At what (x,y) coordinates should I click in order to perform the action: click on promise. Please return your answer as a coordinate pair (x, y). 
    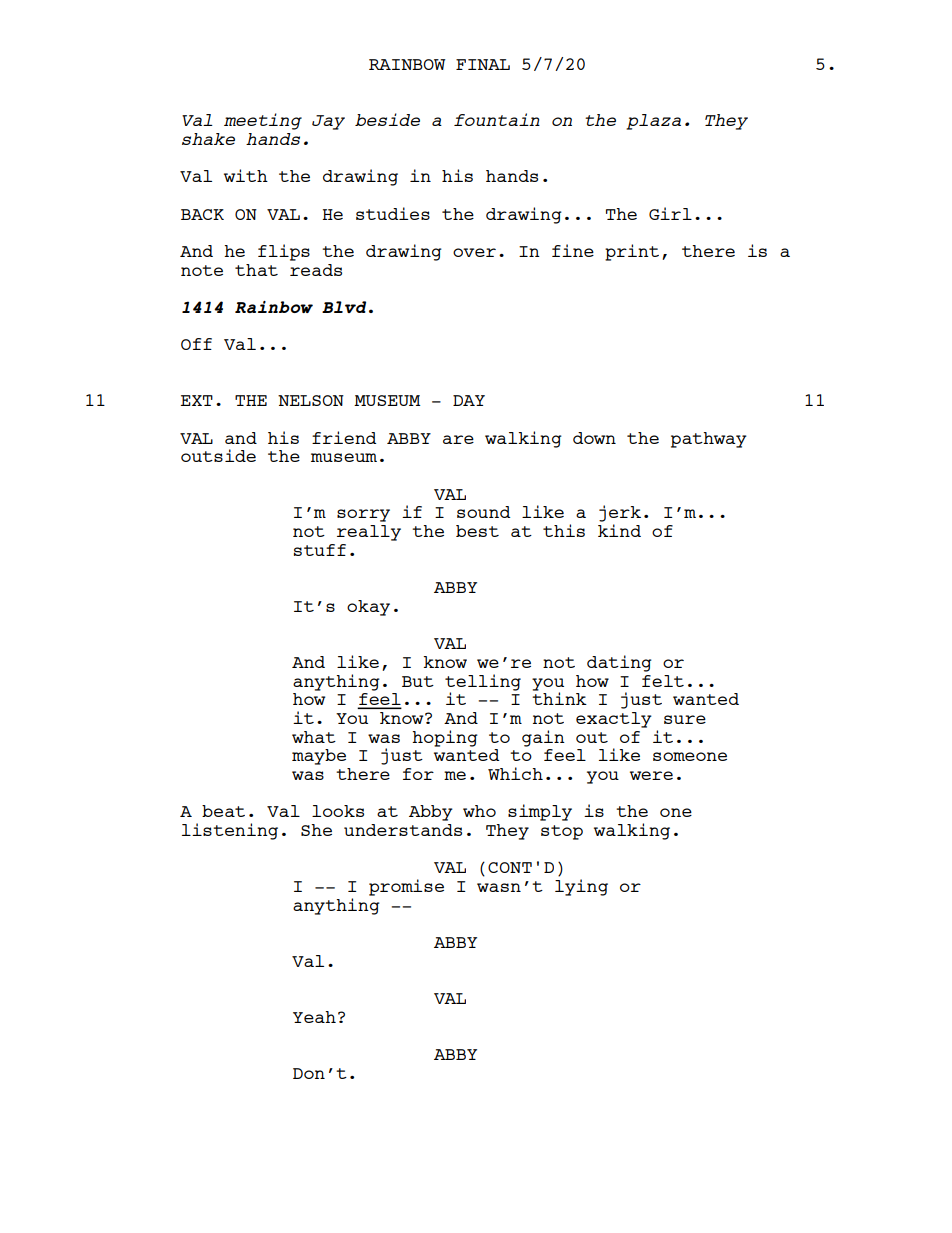
    Looking at the image, I should click on (406, 887).
